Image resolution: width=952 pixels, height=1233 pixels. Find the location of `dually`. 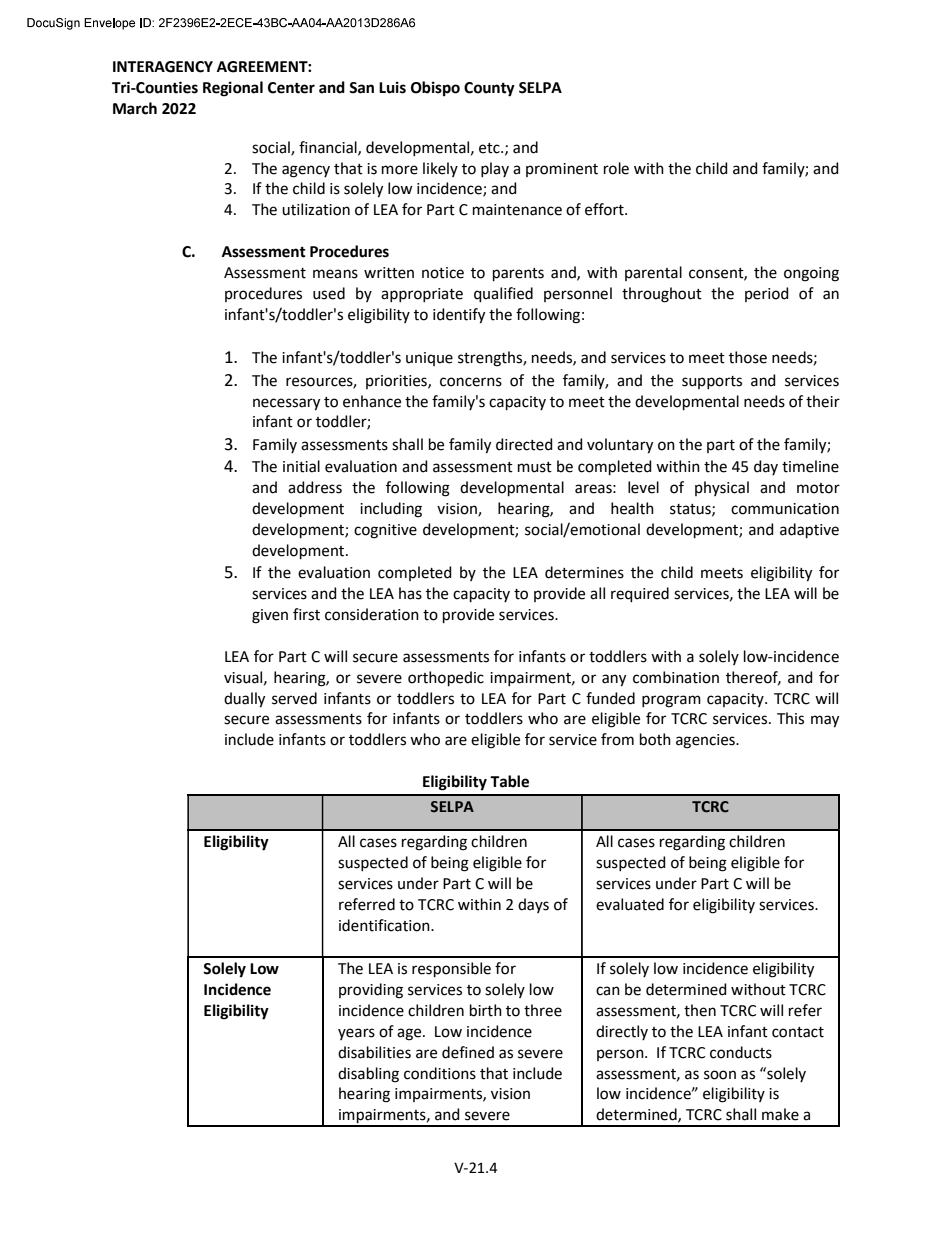

dually is located at coordinates (244, 700).
